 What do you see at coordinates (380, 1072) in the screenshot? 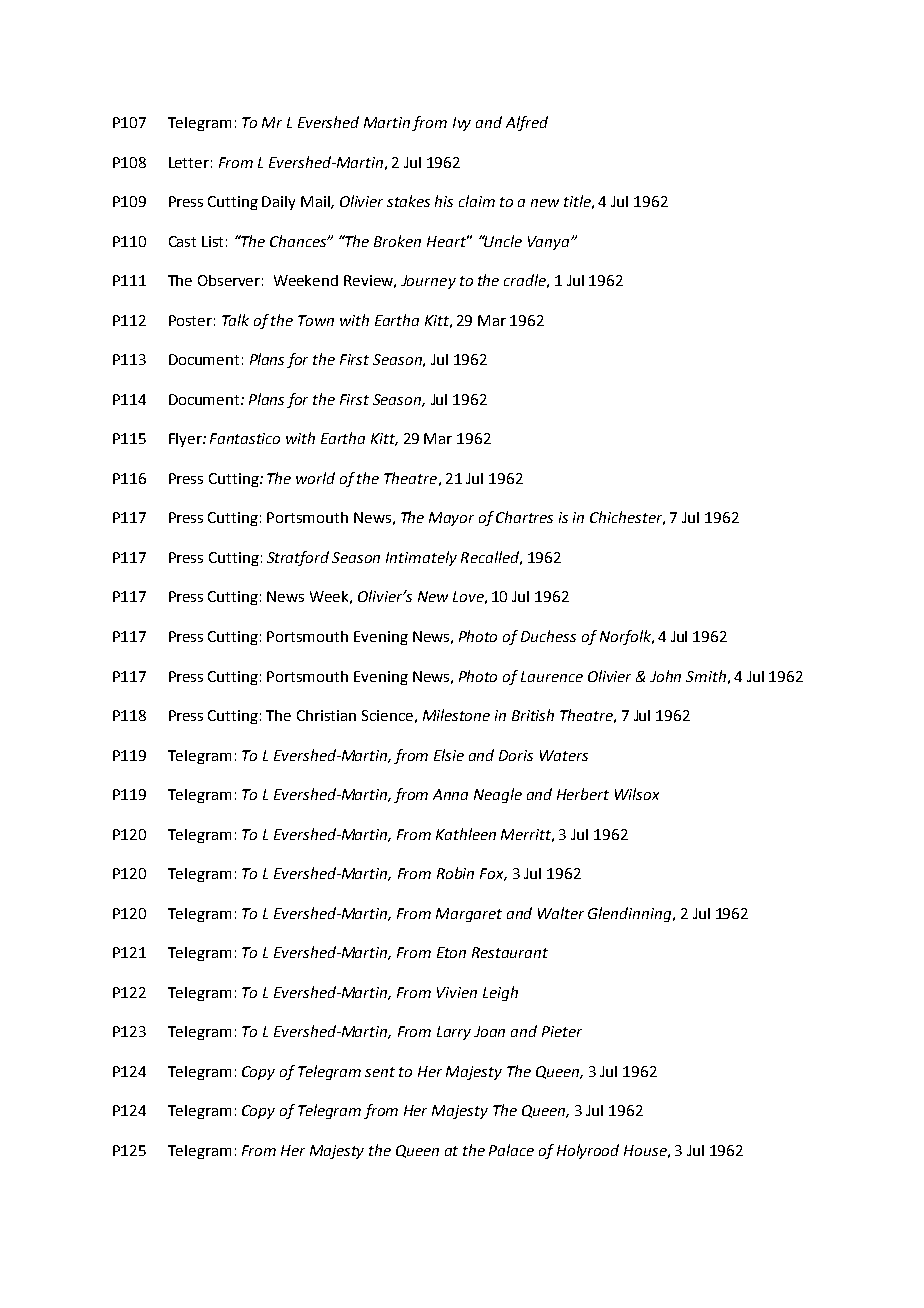
I see `sent` at bounding box center [380, 1072].
